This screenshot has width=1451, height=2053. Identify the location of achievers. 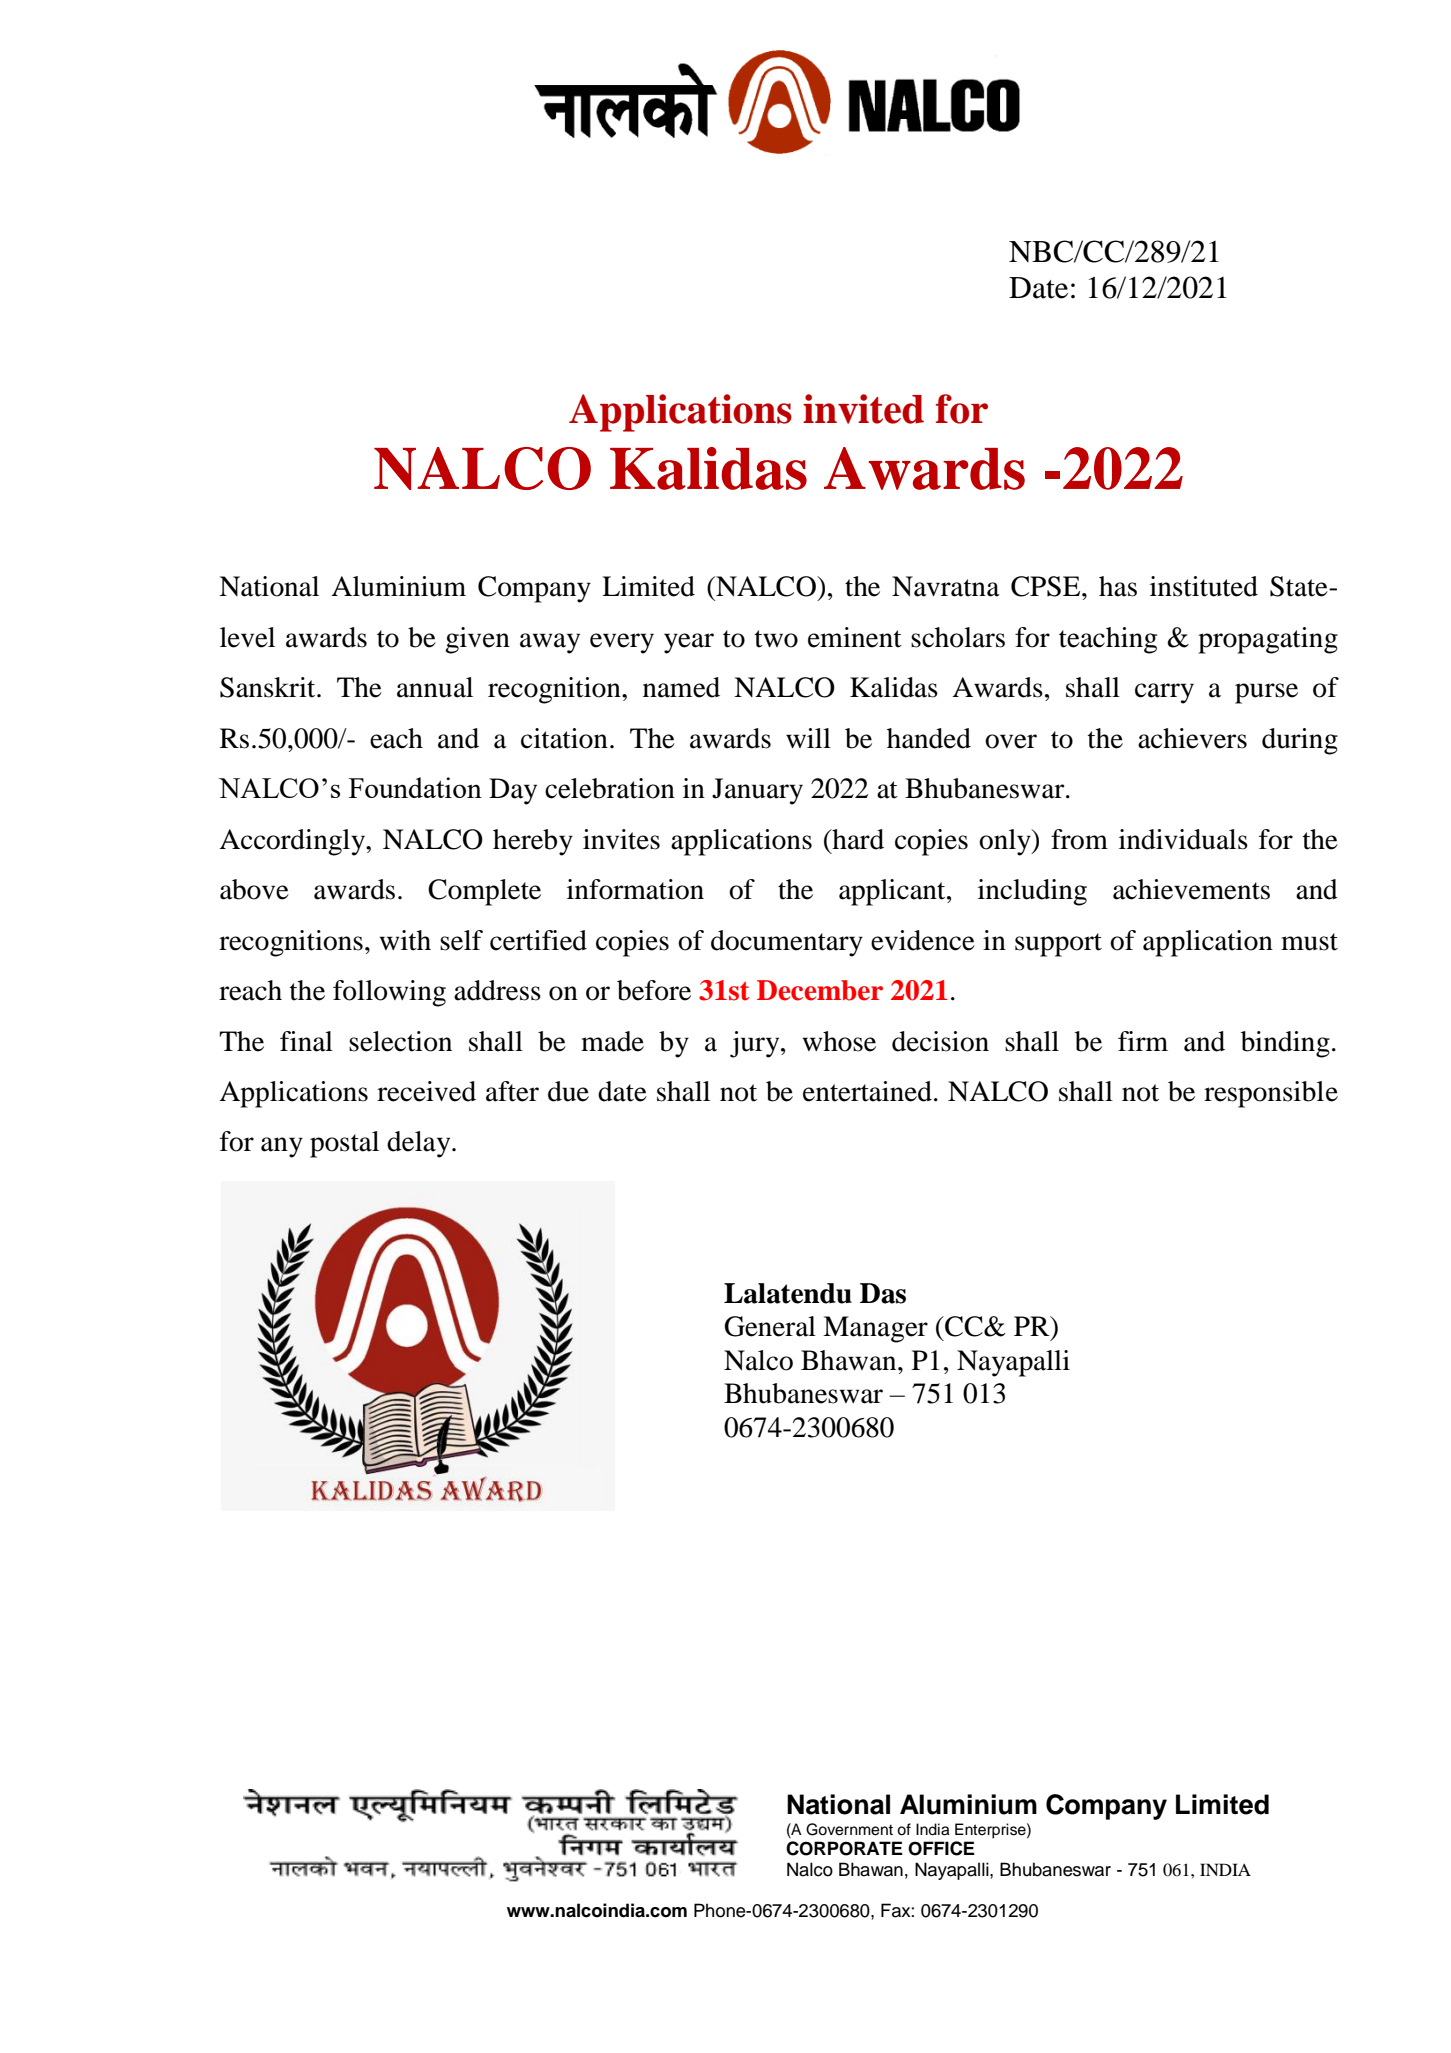
(1192, 738).
